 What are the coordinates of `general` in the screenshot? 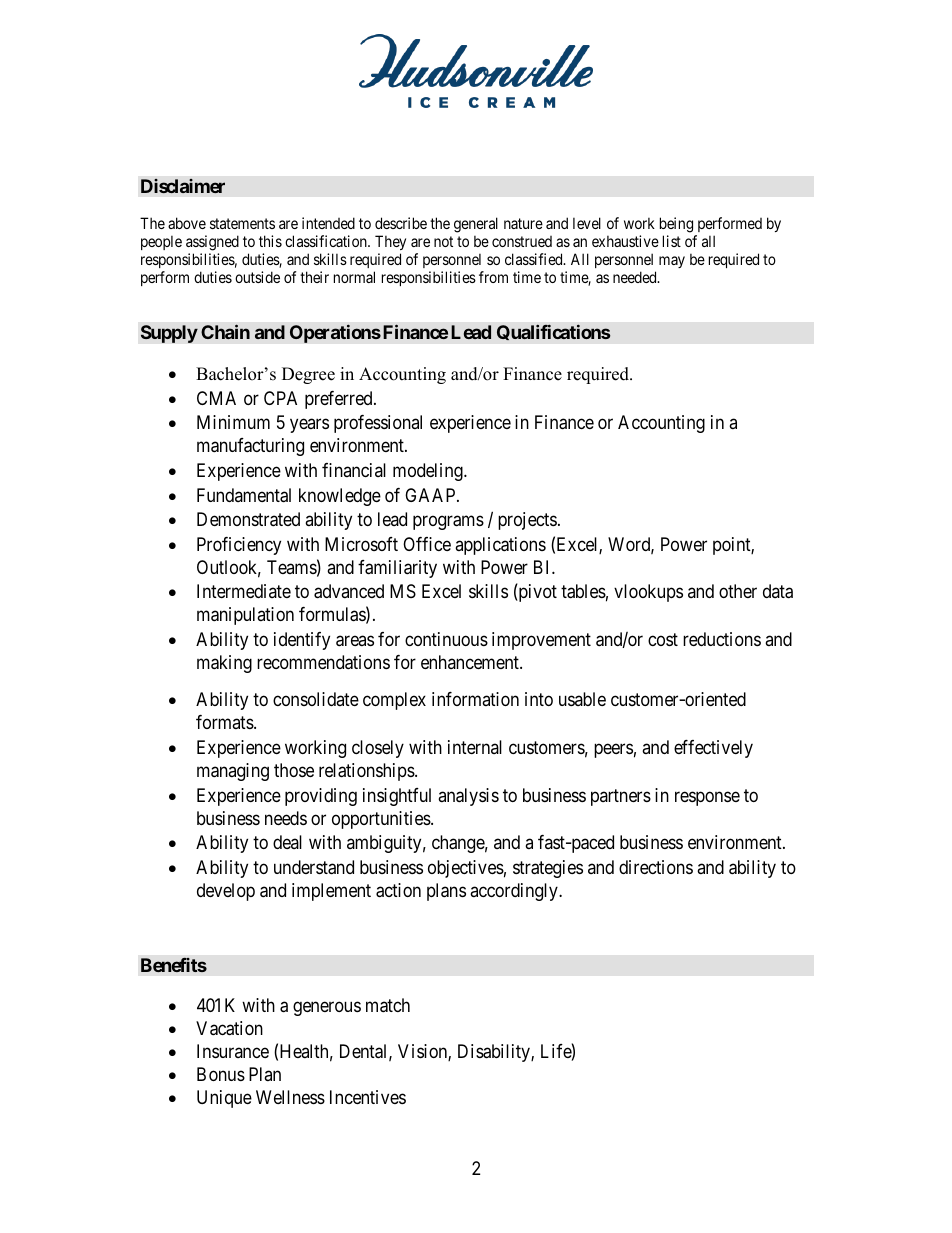 It's located at (476, 225).
